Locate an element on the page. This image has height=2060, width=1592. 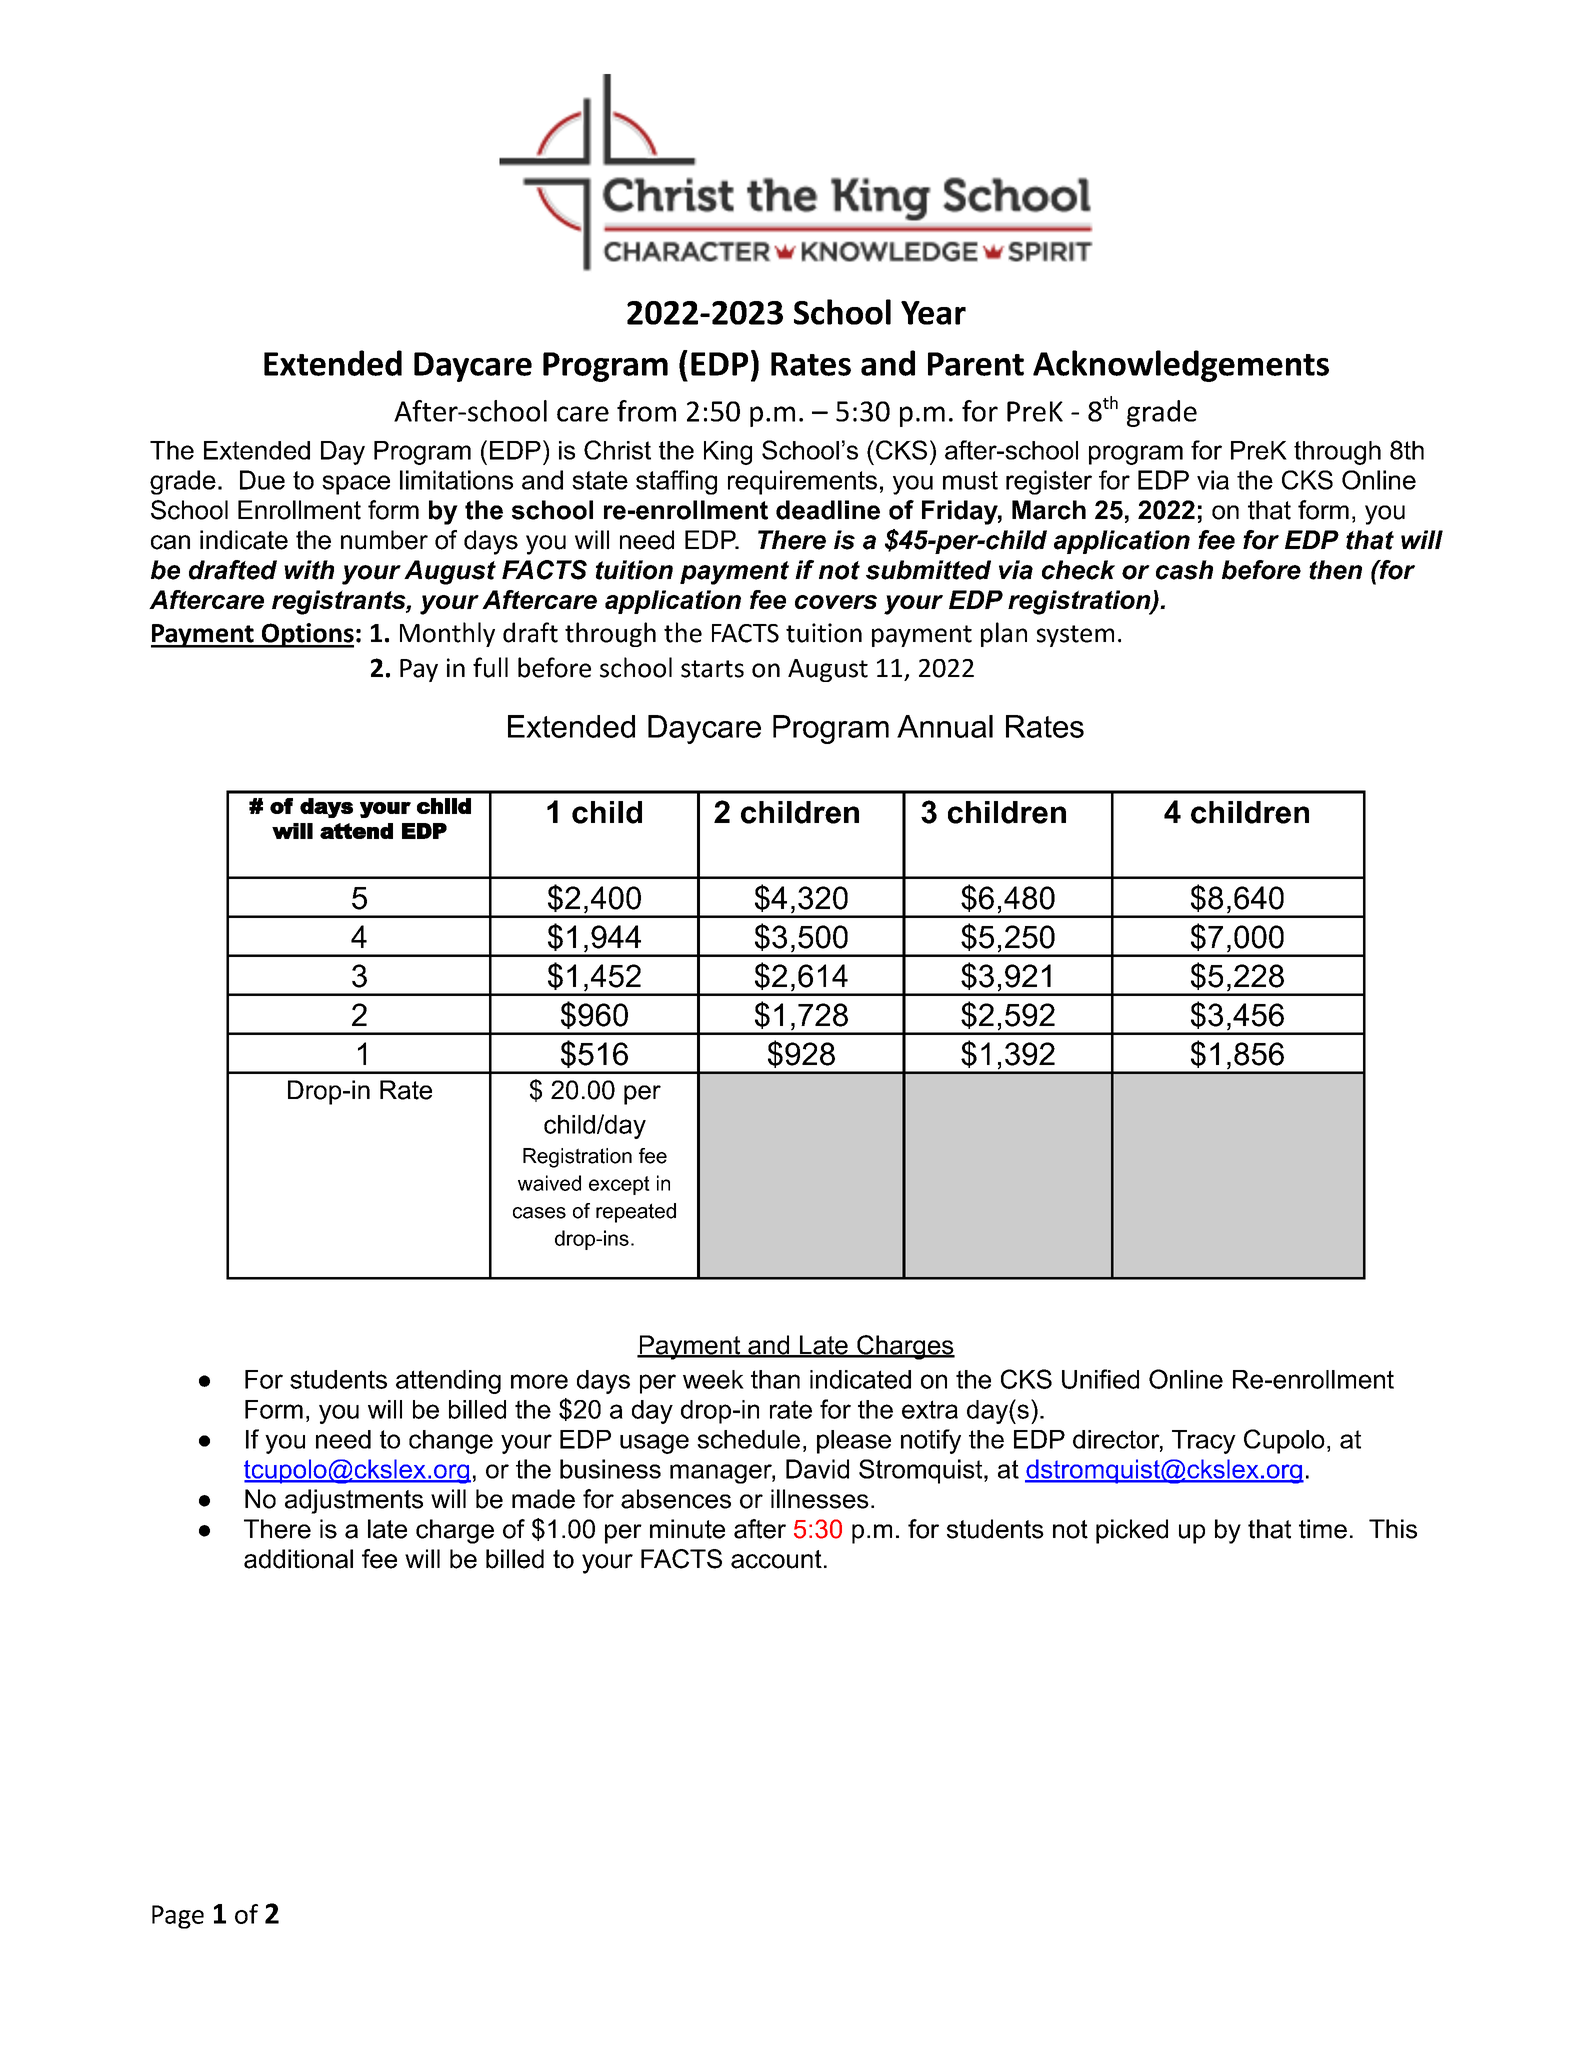
illnesses is located at coordinates (820, 1499).
